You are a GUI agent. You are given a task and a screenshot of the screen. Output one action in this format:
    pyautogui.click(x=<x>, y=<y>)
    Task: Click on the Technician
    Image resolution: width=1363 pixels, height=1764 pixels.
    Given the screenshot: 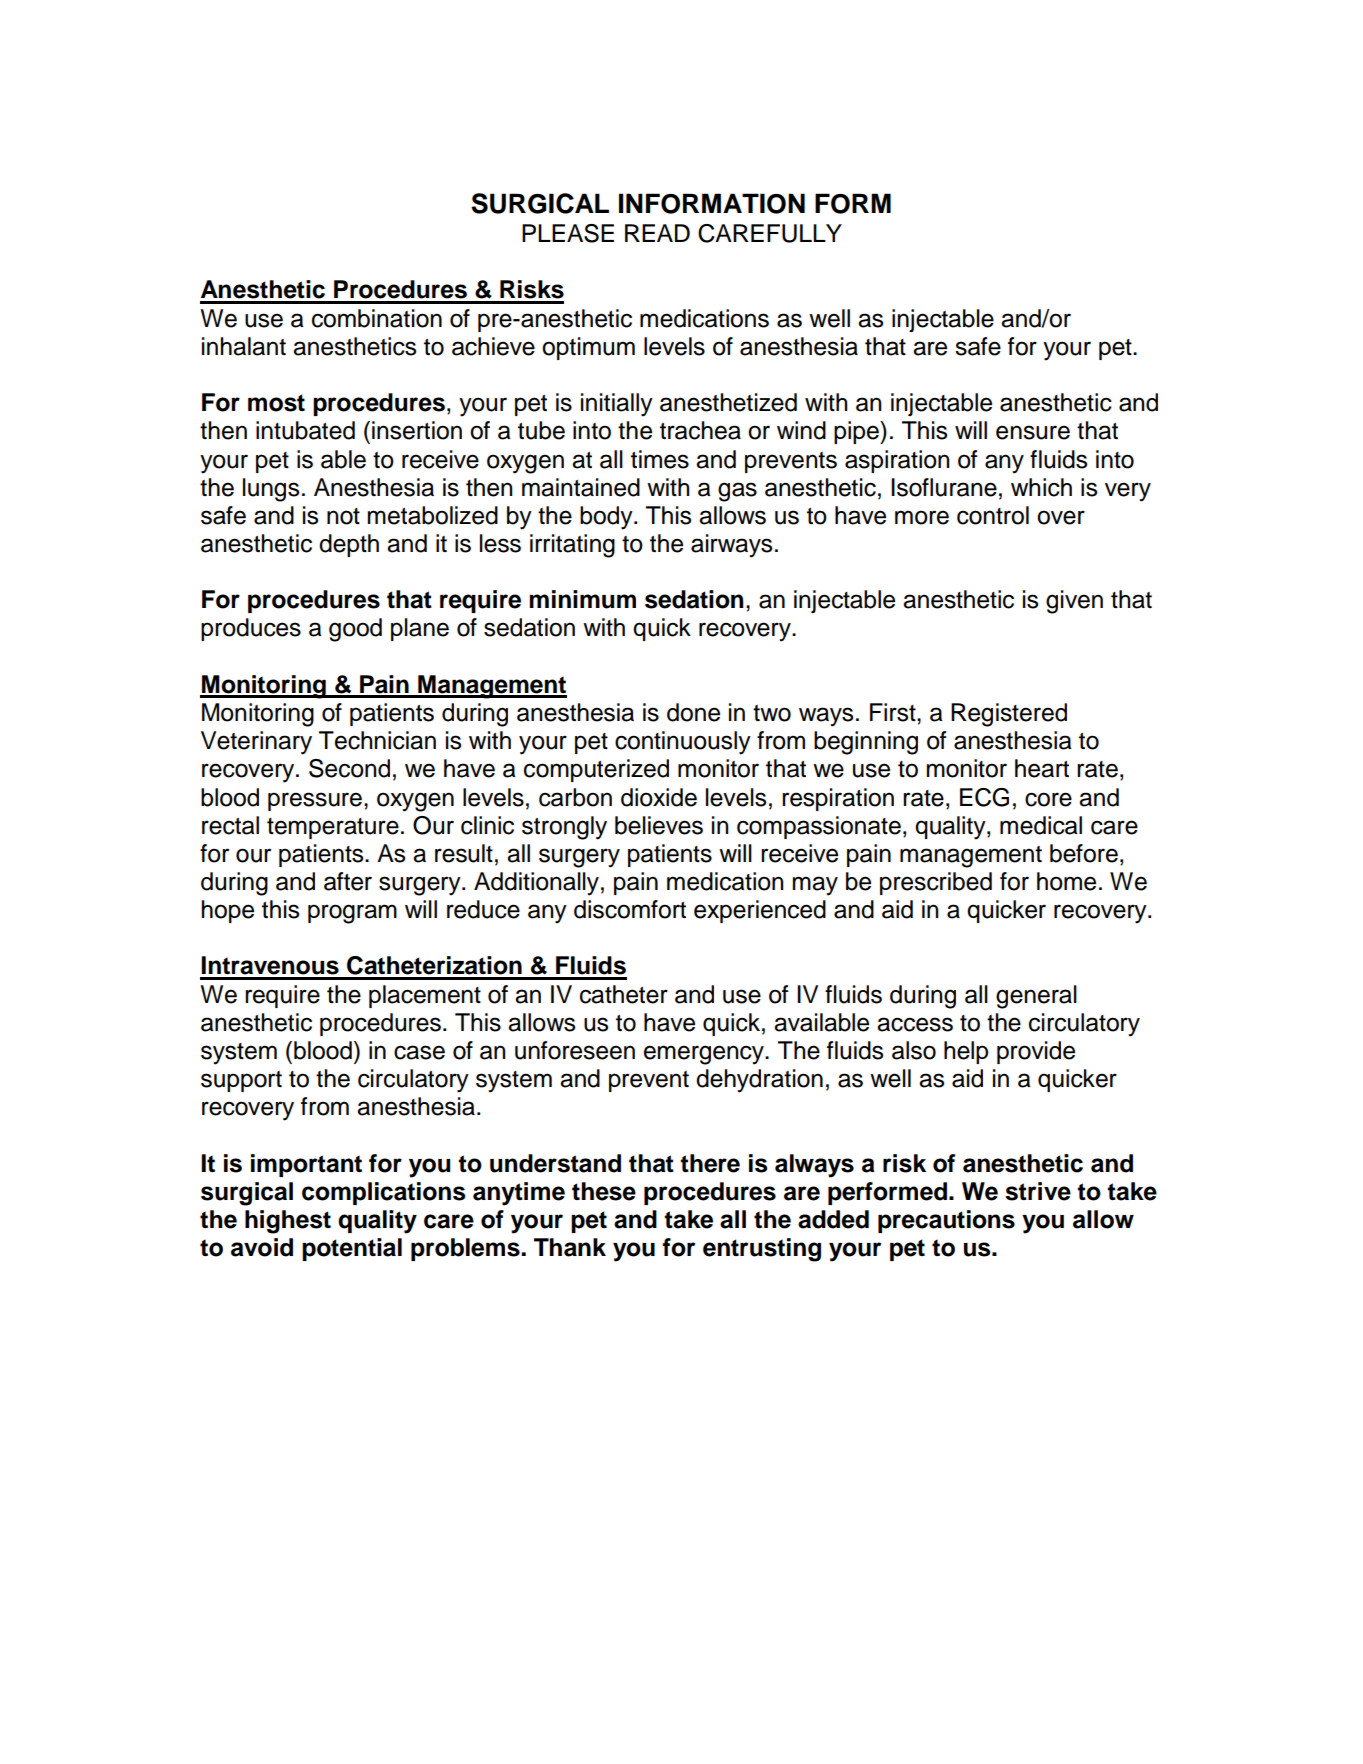 What is the action you would take?
    pyautogui.click(x=377, y=740)
